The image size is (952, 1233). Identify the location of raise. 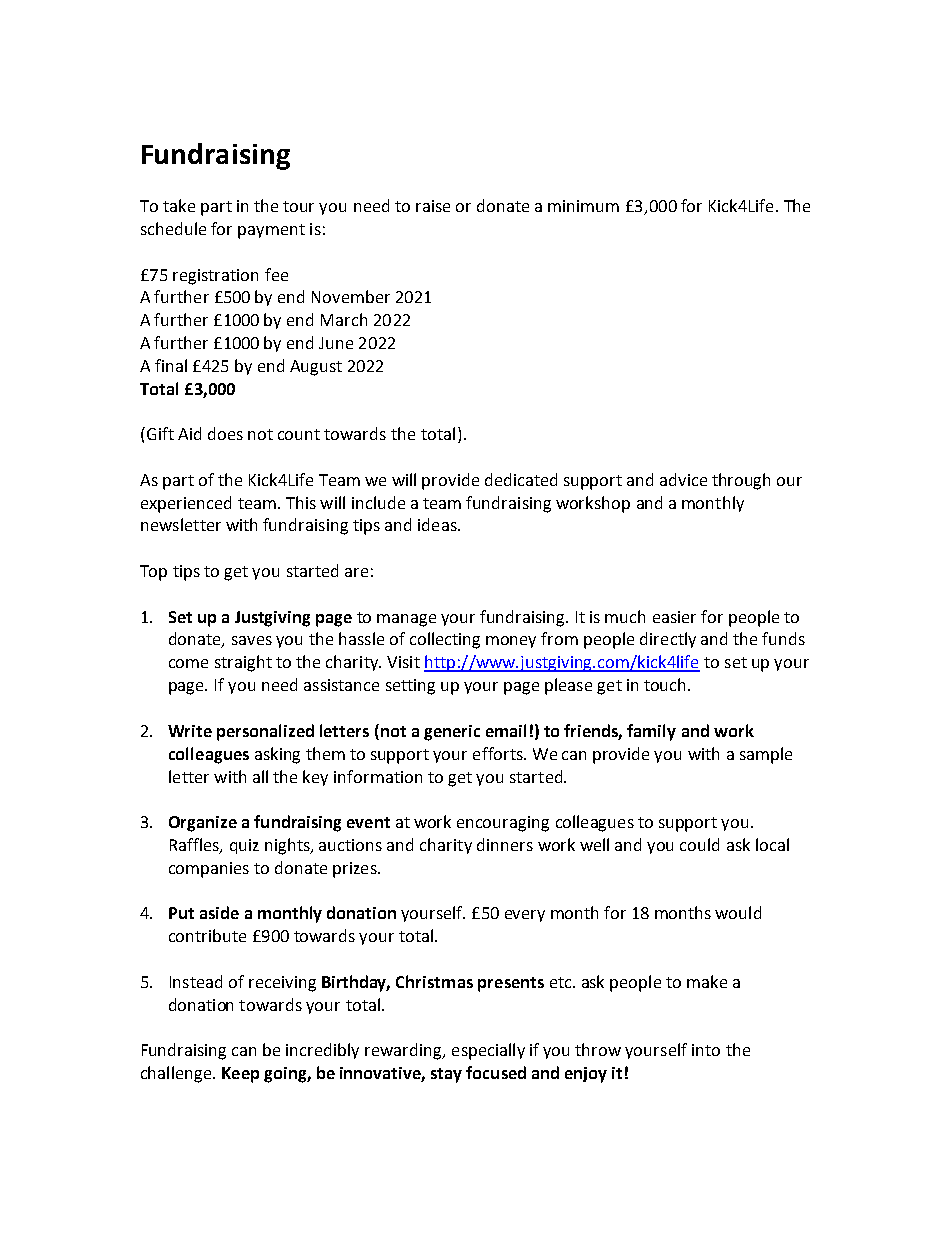
(433, 206).
